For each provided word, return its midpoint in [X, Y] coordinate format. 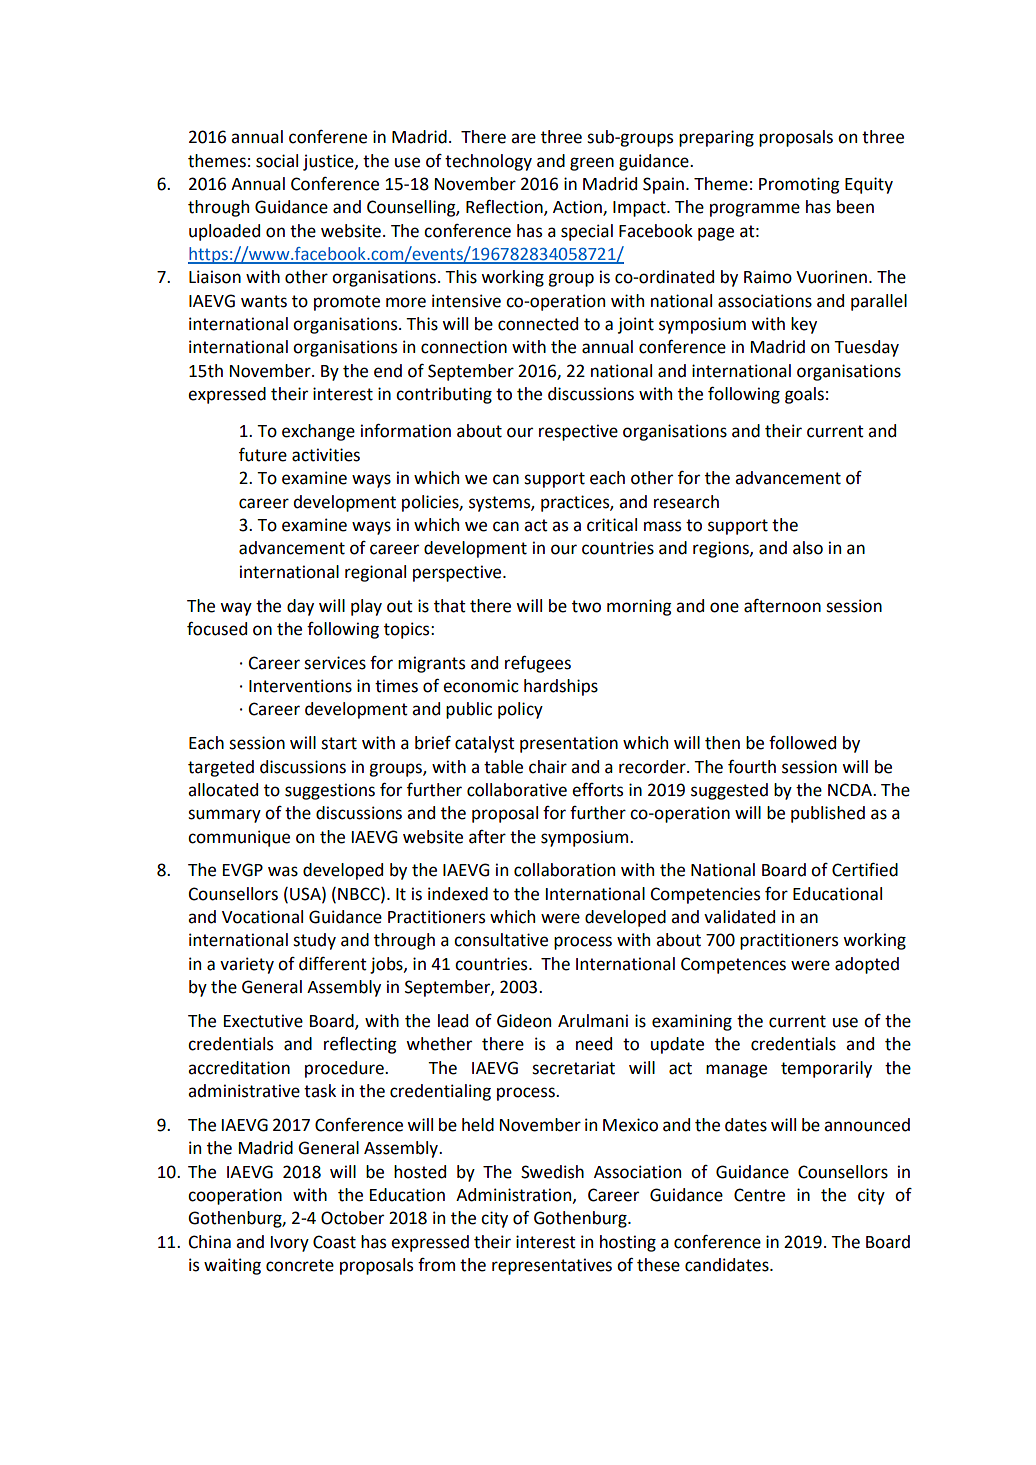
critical [612, 525]
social [277, 161]
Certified [865, 870]
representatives [552, 1266]
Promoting [799, 185]
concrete [300, 1265]
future [263, 455]
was [283, 871]
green [592, 164]
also [808, 548]
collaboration [564, 870]
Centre [759, 1195]
